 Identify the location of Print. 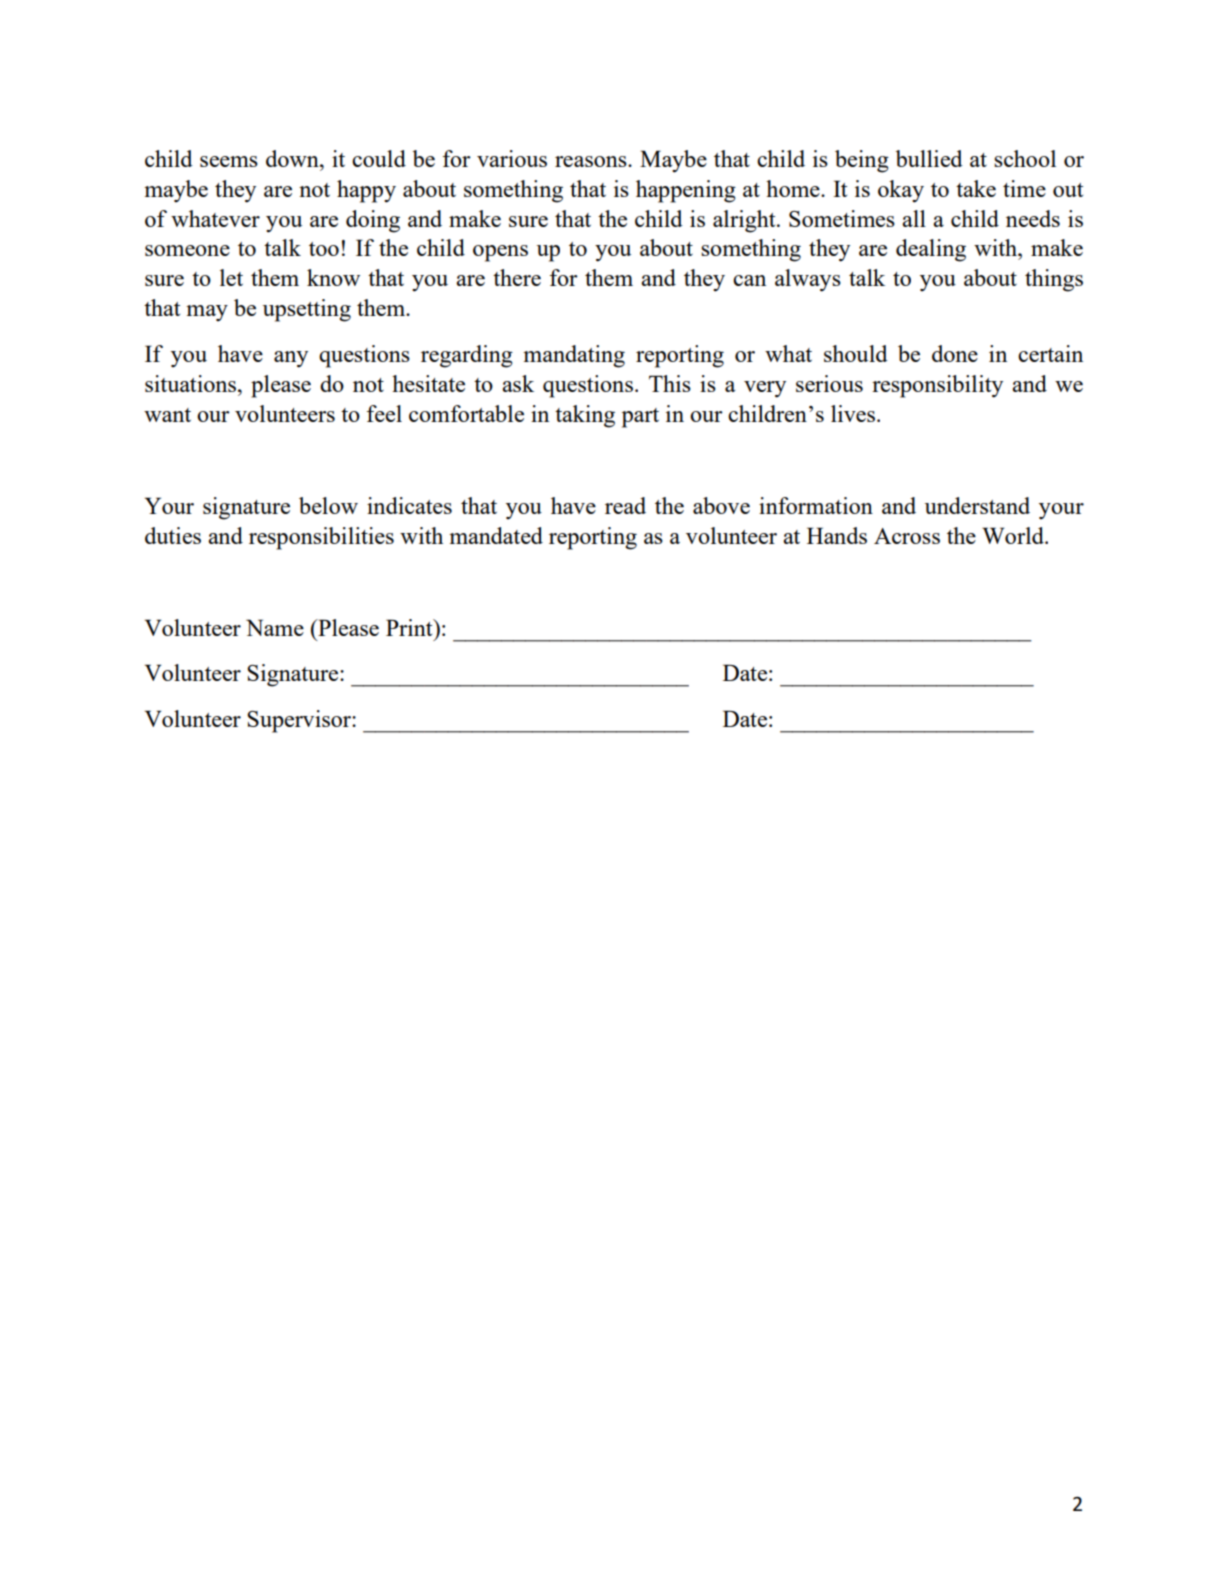
(410, 627).
